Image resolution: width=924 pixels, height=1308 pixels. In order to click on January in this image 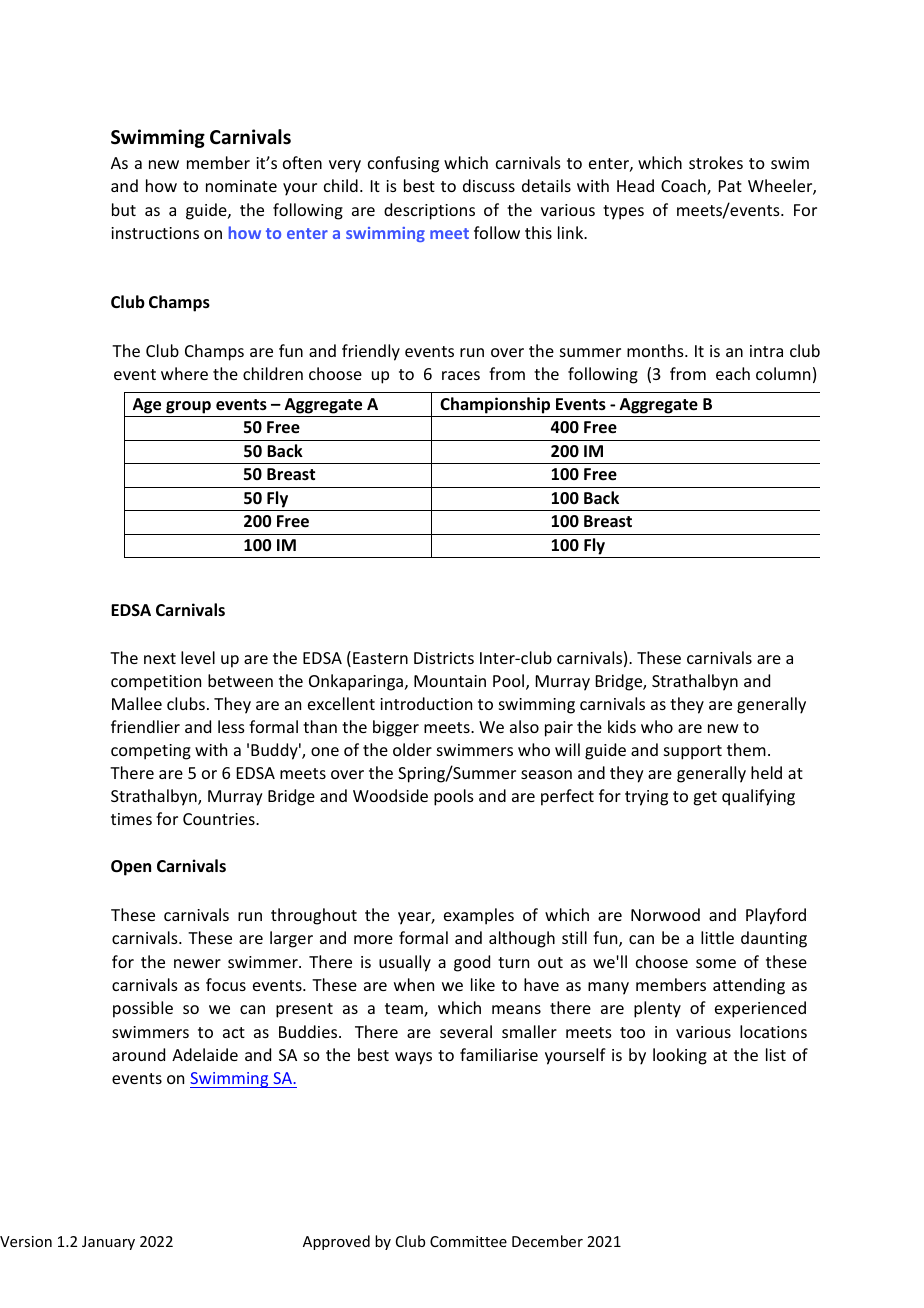, I will do `click(108, 1243)`.
